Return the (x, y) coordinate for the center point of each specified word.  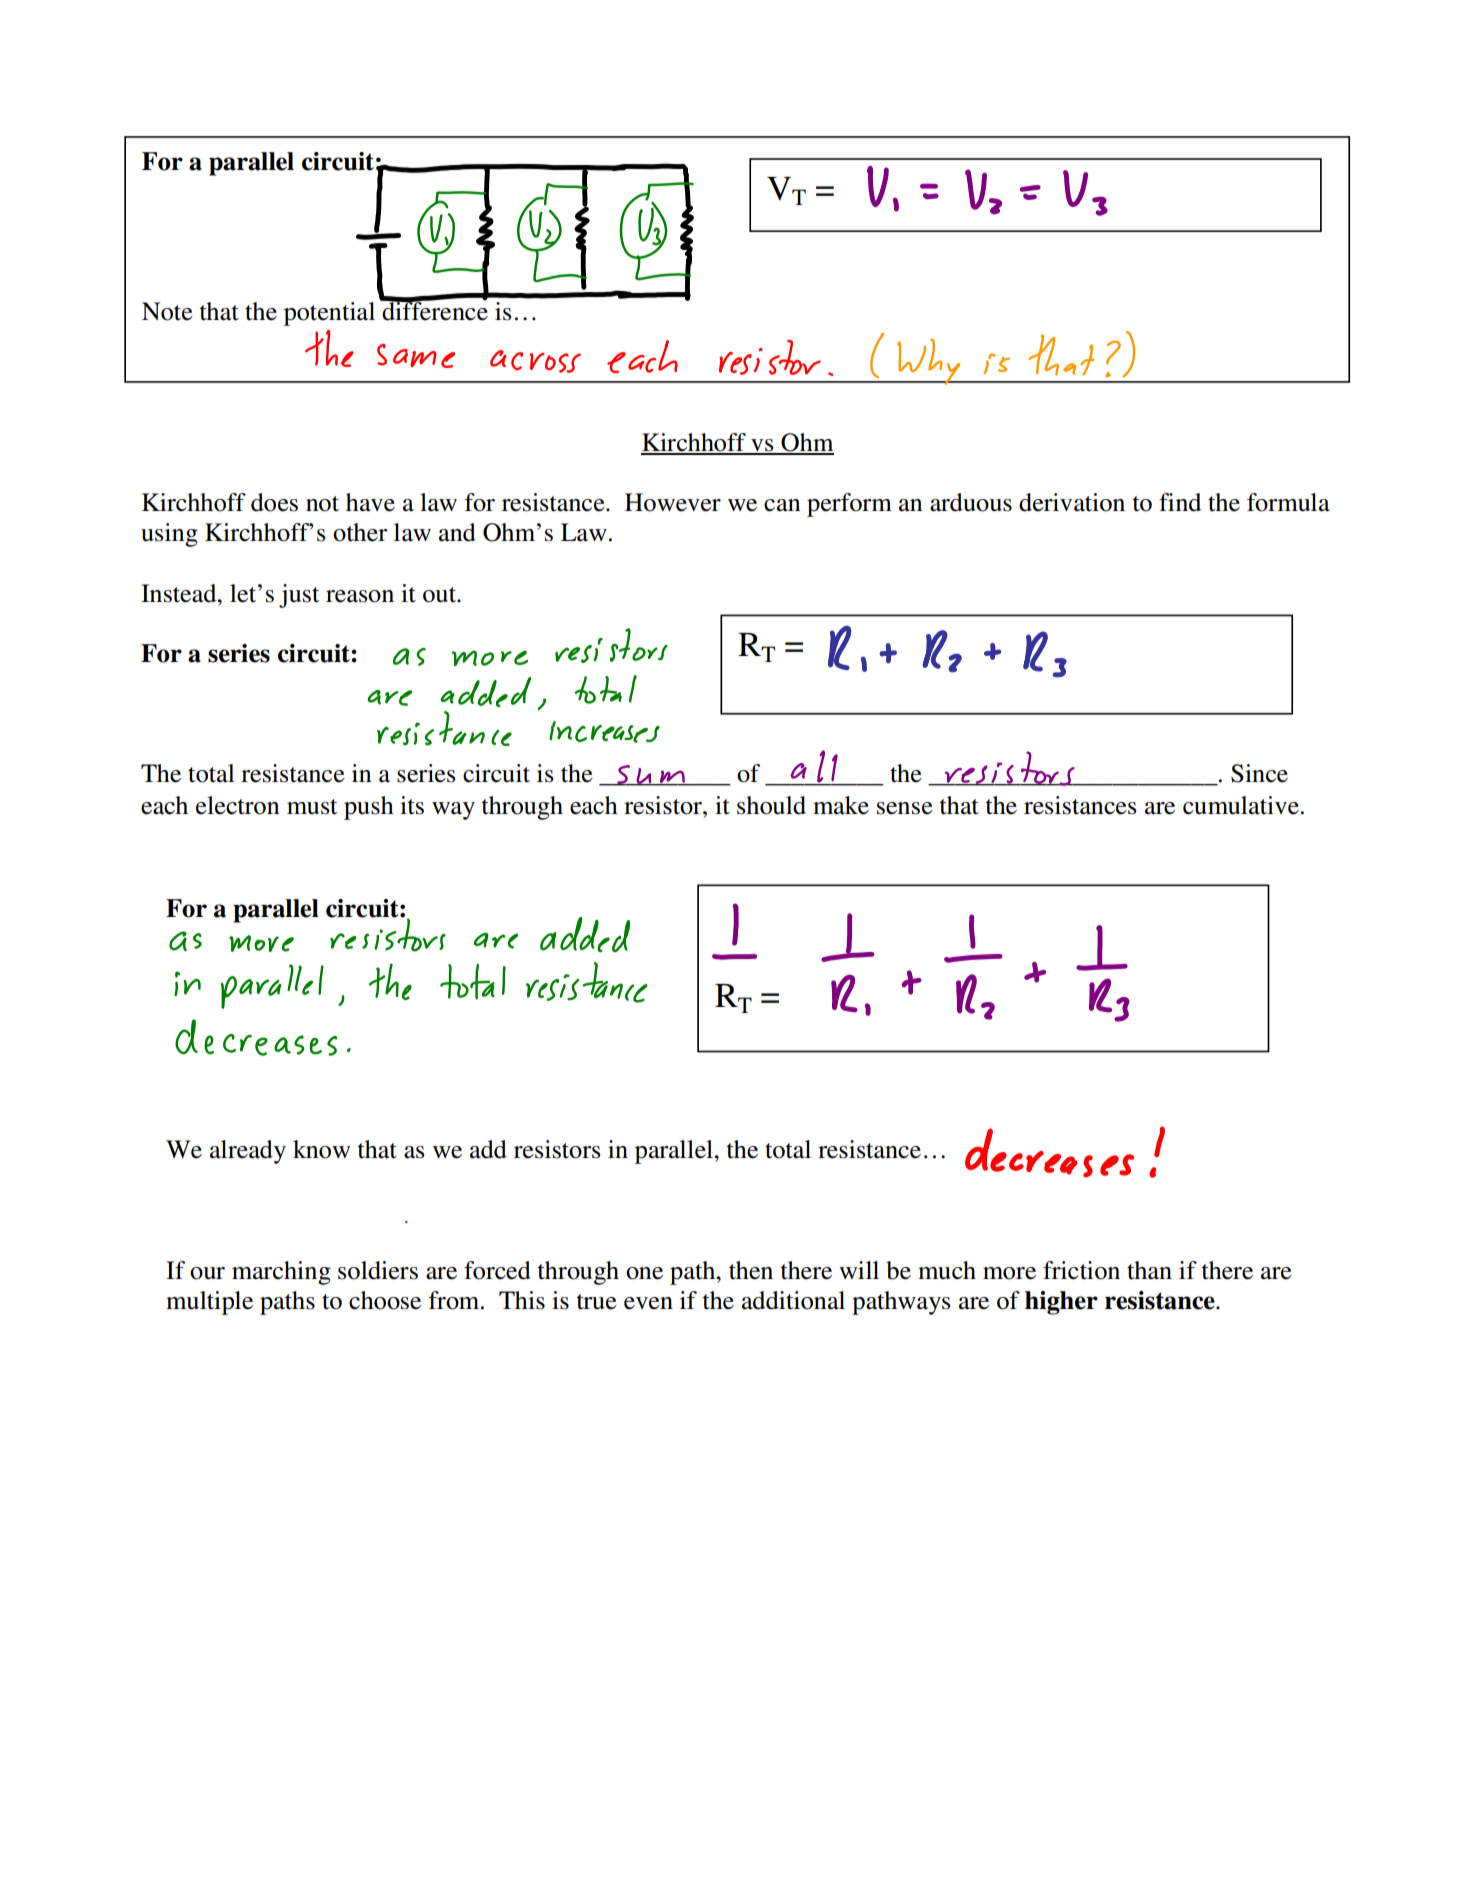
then (751, 1270)
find (1180, 502)
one (644, 1273)
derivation (1072, 502)
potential (329, 314)
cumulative (1241, 805)
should (771, 805)
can (782, 505)
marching (281, 1273)
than (1149, 1270)
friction (1081, 1270)
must (312, 807)
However (673, 502)
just (299, 596)
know (321, 1149)
